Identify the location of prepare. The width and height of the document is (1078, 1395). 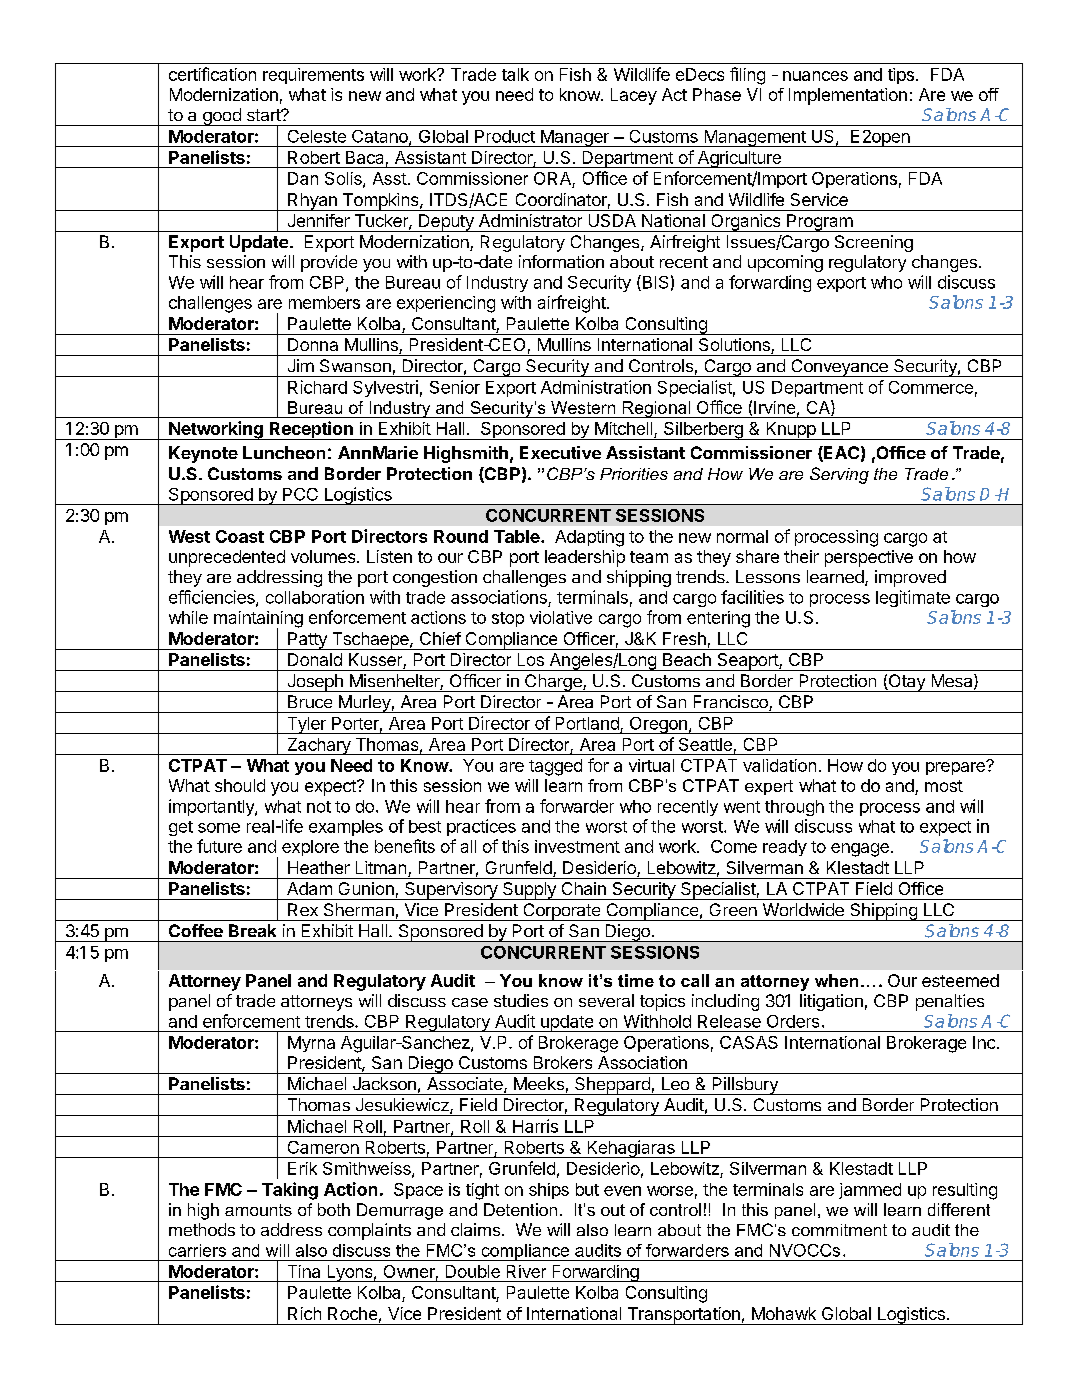
(956, 768).
